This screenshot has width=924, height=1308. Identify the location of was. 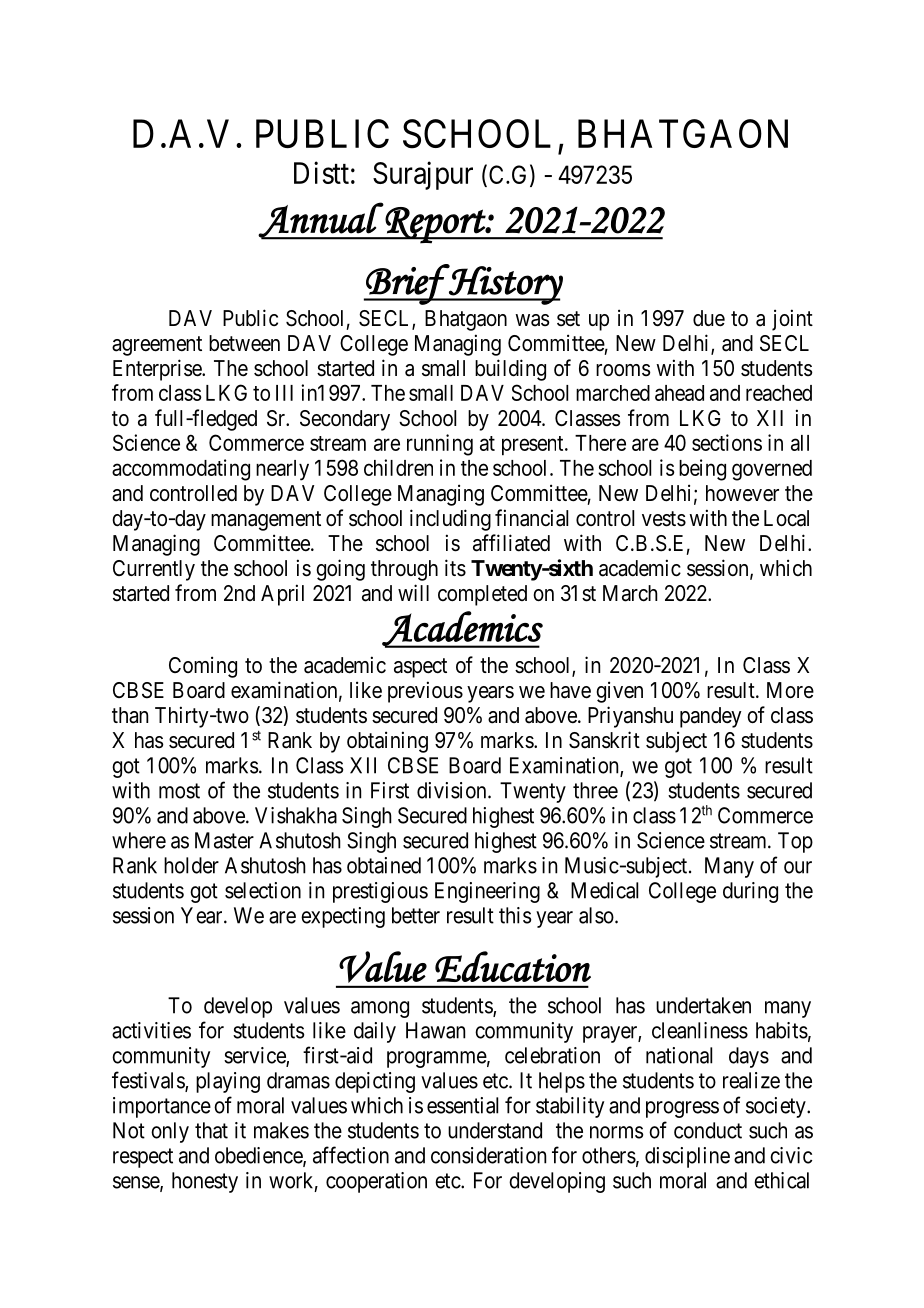
(532, 320).
